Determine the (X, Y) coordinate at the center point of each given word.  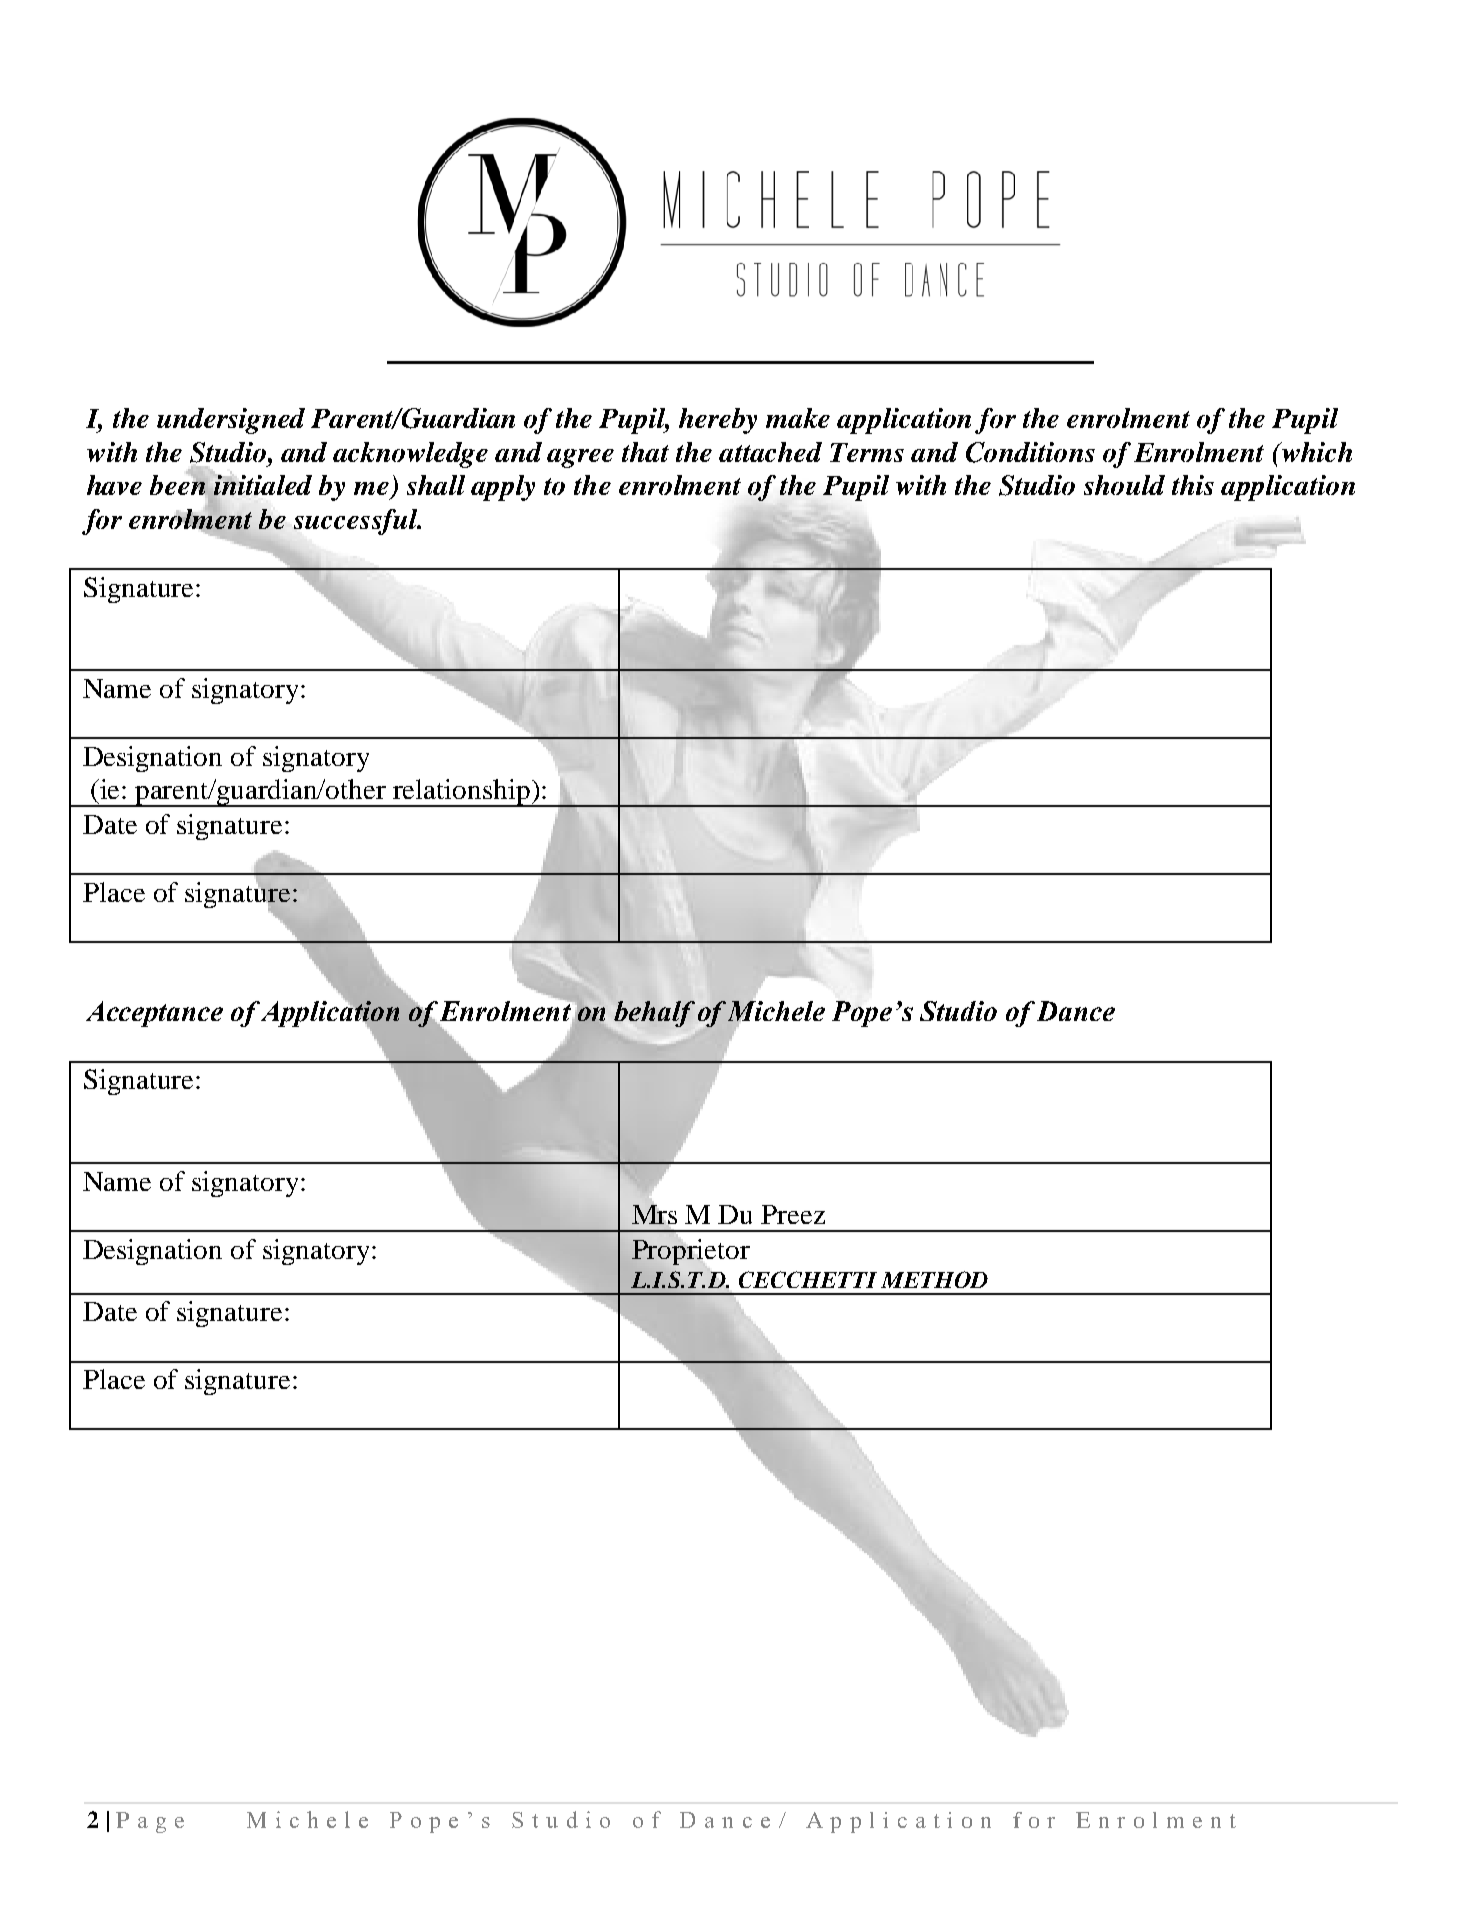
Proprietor (691, 1252)
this (1193, 485)
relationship (461, 793)
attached (770, 452)
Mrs (654, 1214)
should (1124, 485)
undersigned (231, 421)
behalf (654, 1014)
